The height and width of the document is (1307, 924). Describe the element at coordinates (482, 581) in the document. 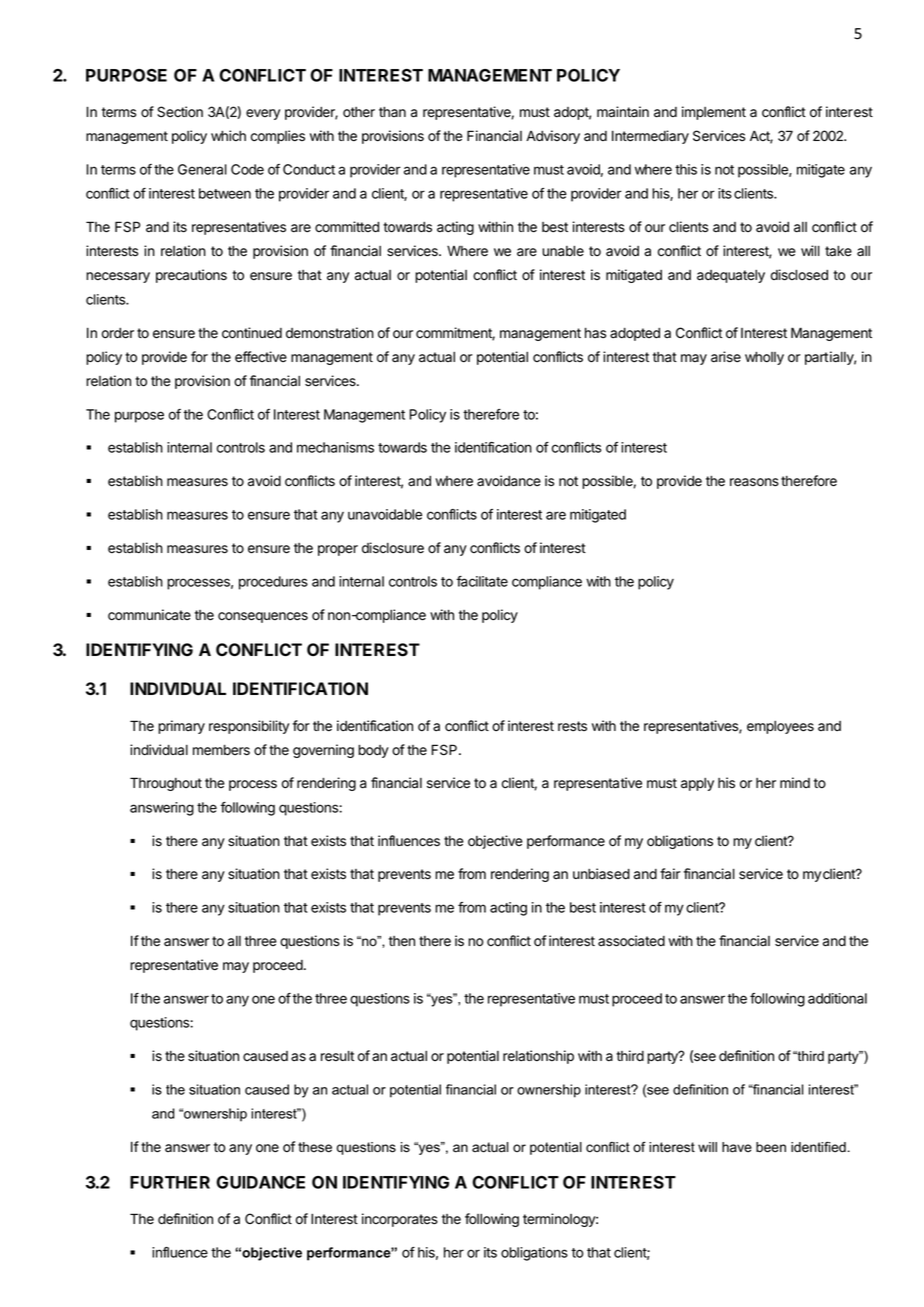

I see `facilitate` at that location.
